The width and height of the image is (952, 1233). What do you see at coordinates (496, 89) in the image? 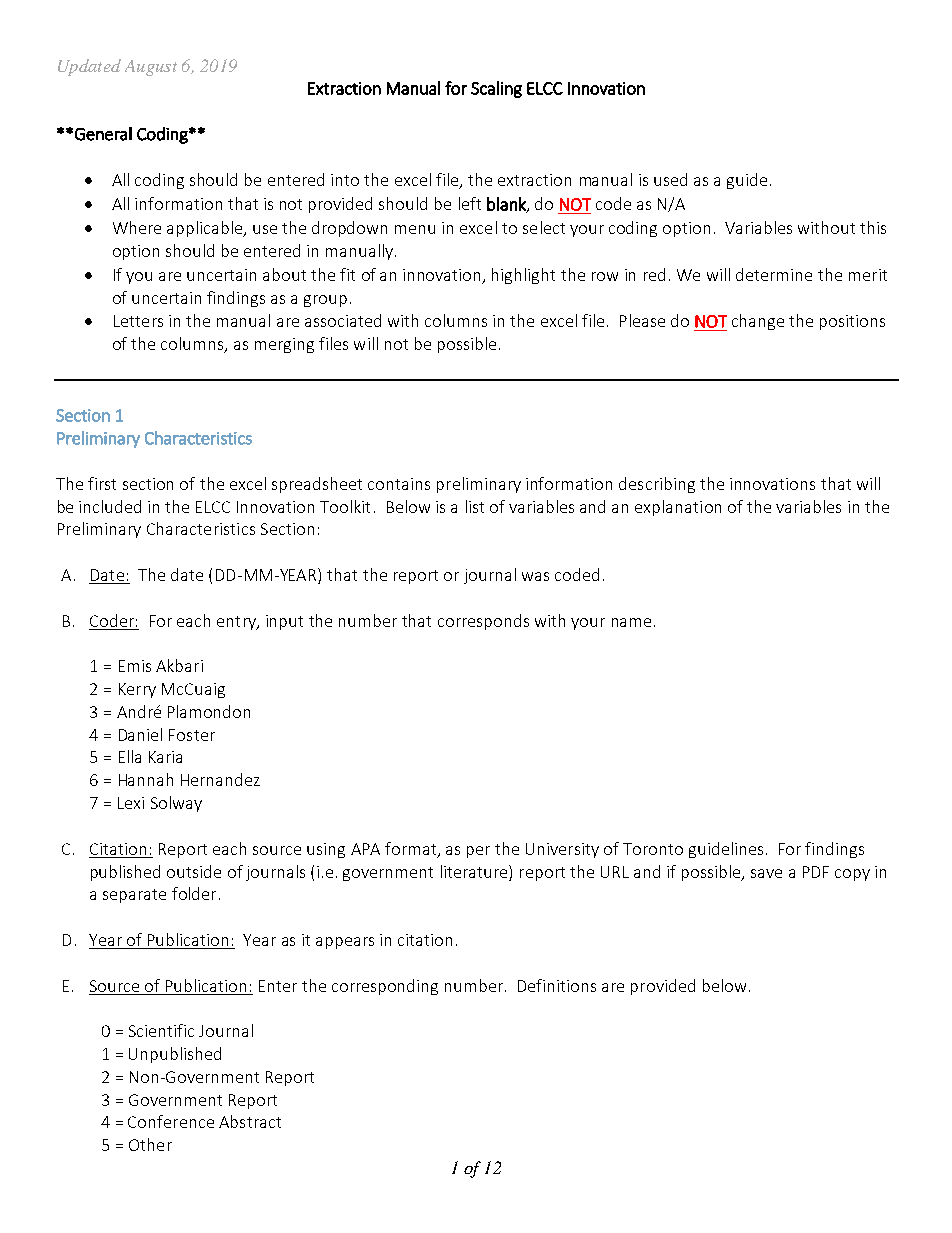
I see `Scaling` at bounding box center [496, 89].
